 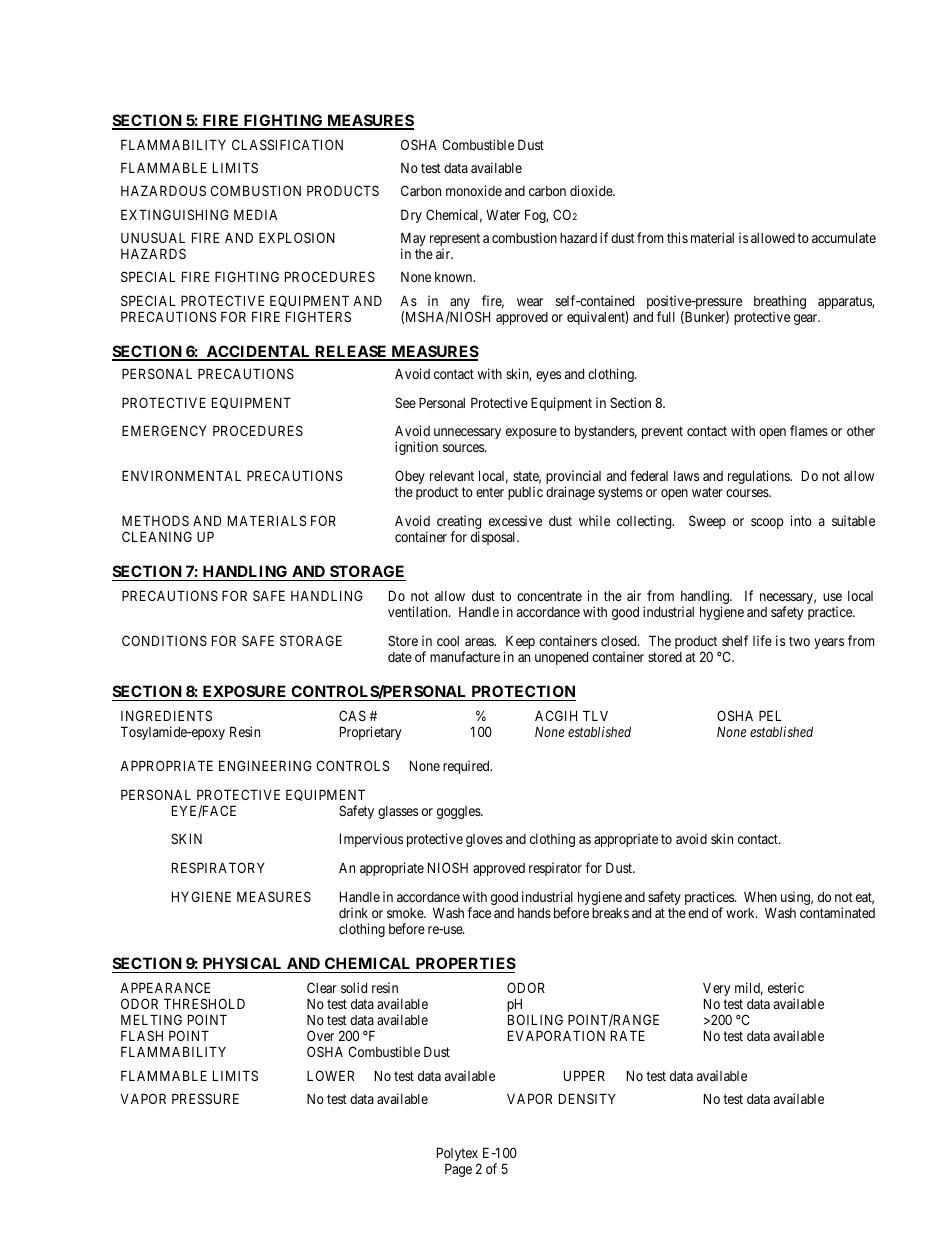 I want to click on PHYSICAL, so click(x=242, y=965).
